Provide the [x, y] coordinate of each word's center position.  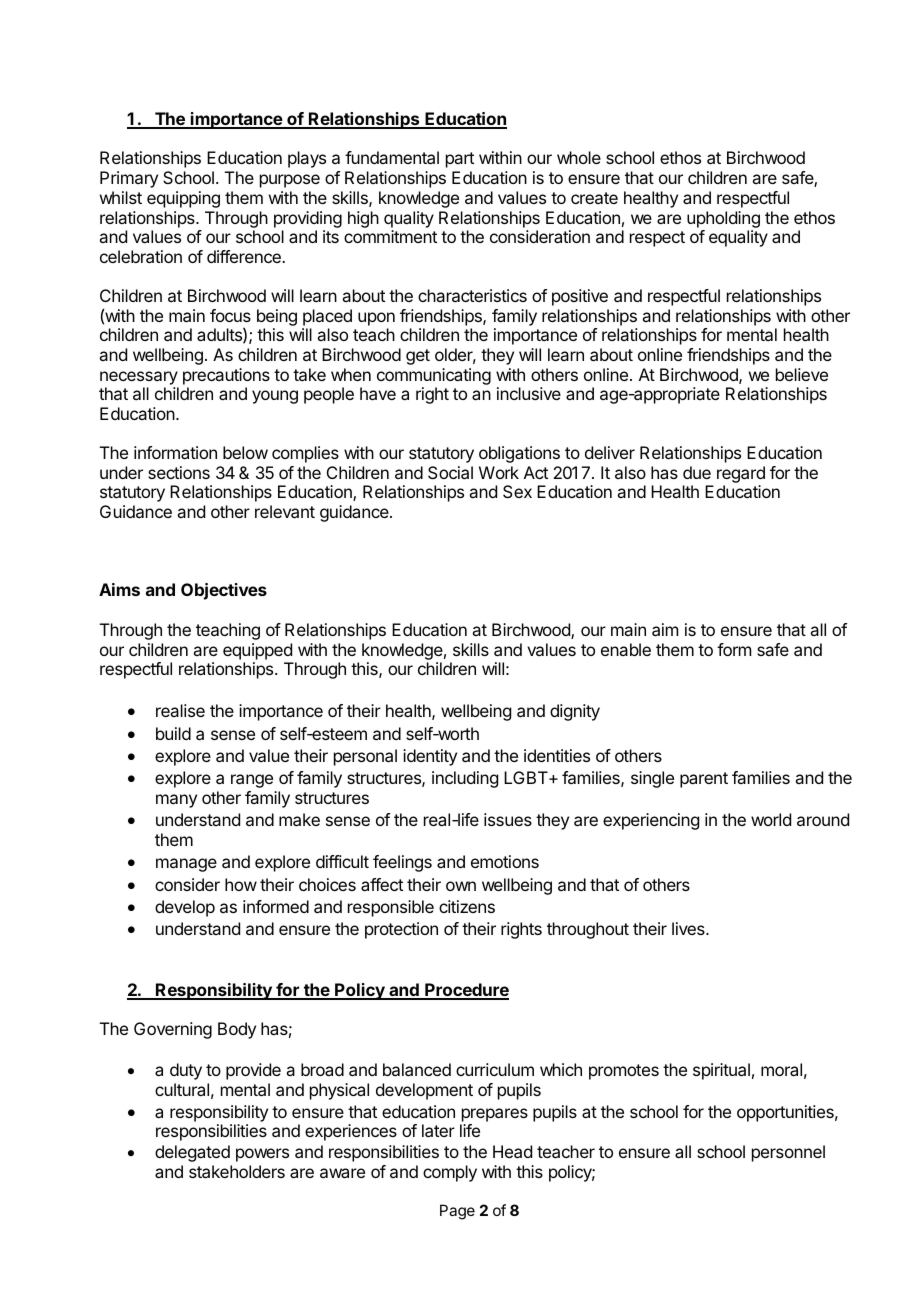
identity [430, 757]
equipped [257, 651]
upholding [723, 219]
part [460, 160]
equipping [183, 199]
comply [450, 1173]
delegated [192, 1153]
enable [626, 649]
